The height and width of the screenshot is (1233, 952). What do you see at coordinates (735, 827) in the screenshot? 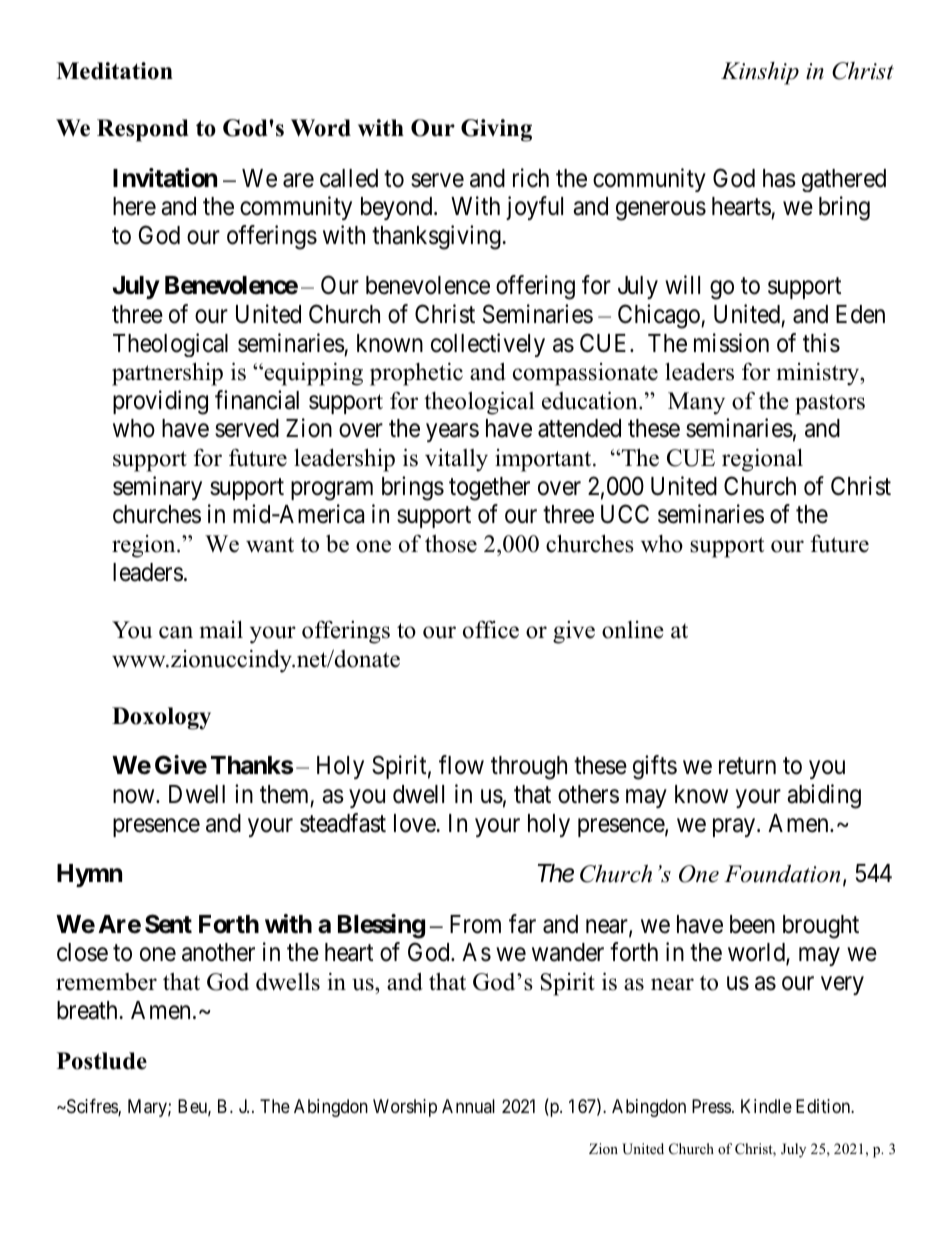
I see `pray` at bounding box center [735, 827].
